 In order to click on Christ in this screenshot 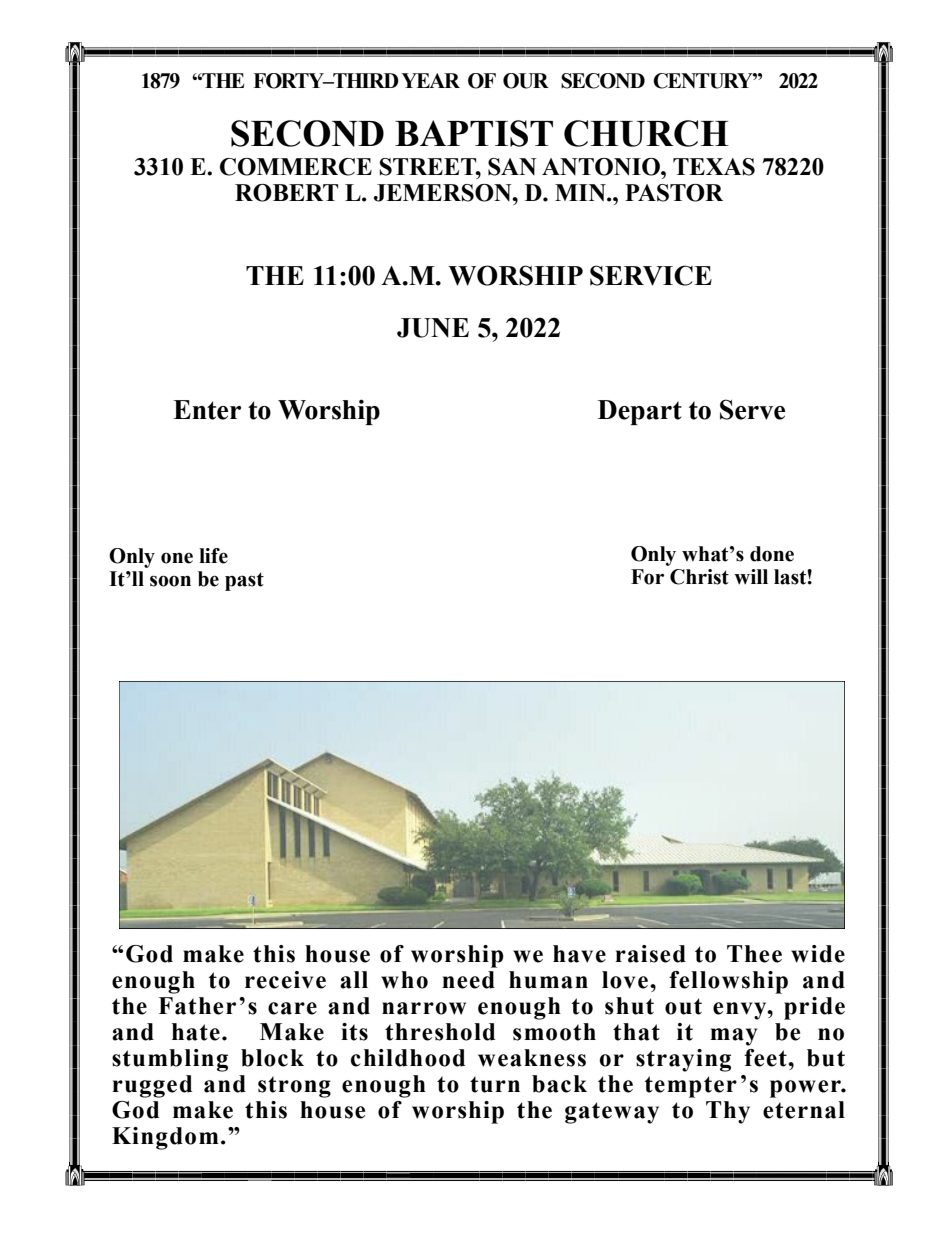, I will do `click(699, 577)`.
